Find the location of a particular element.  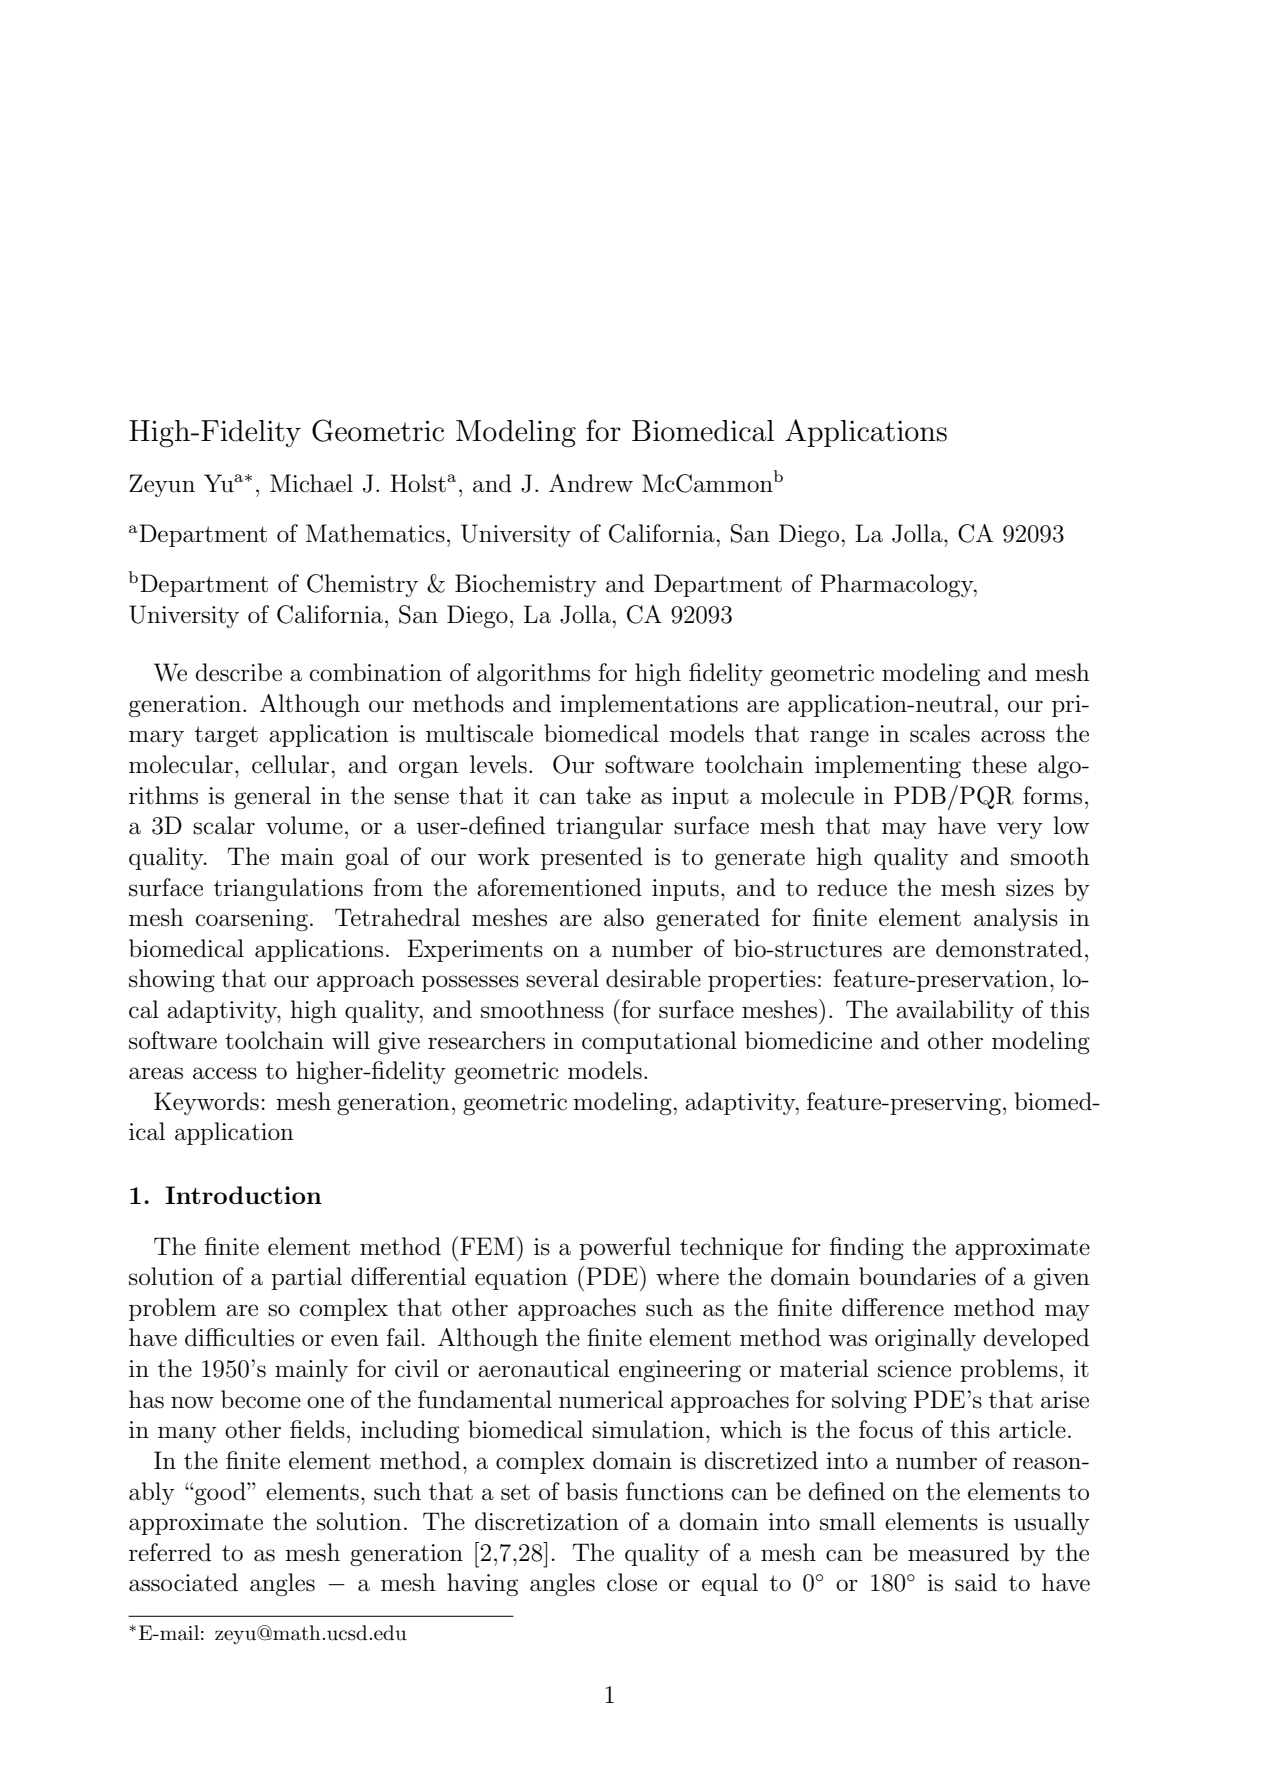

Keywords is located at coordinates (206, 1103).
